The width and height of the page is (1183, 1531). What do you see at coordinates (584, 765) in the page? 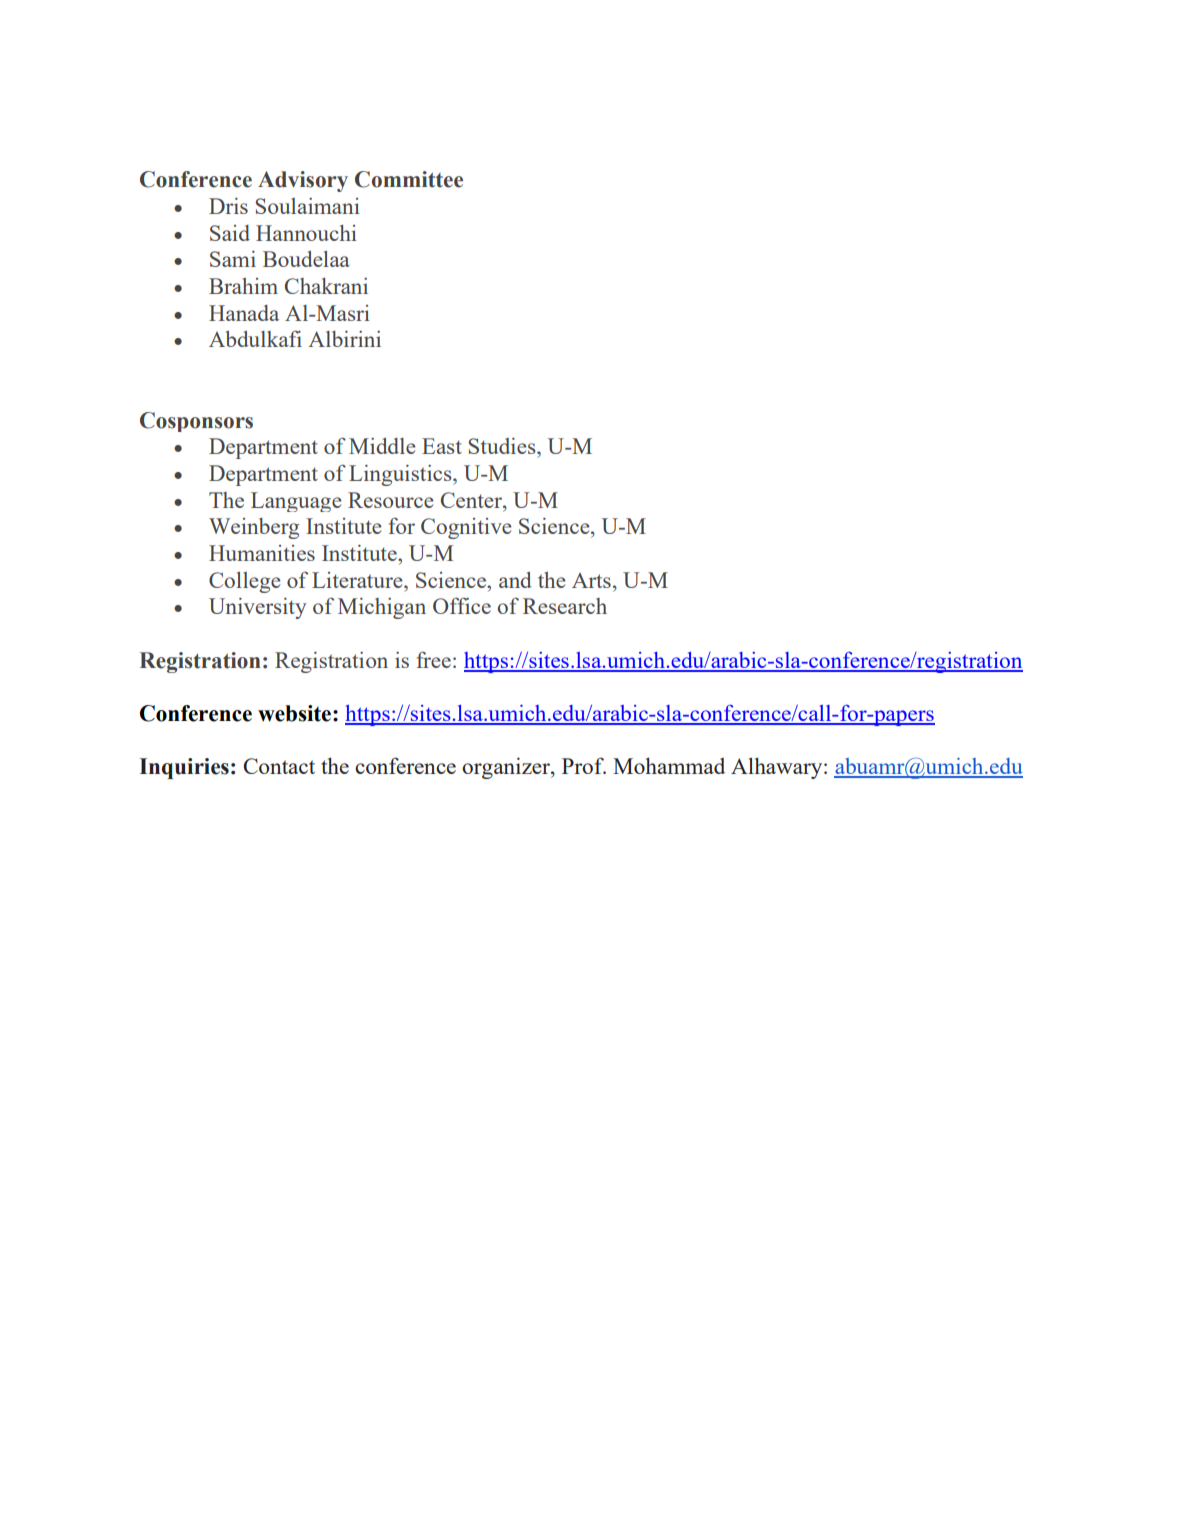
I see `Prof` at bounding box center [584, 765].
